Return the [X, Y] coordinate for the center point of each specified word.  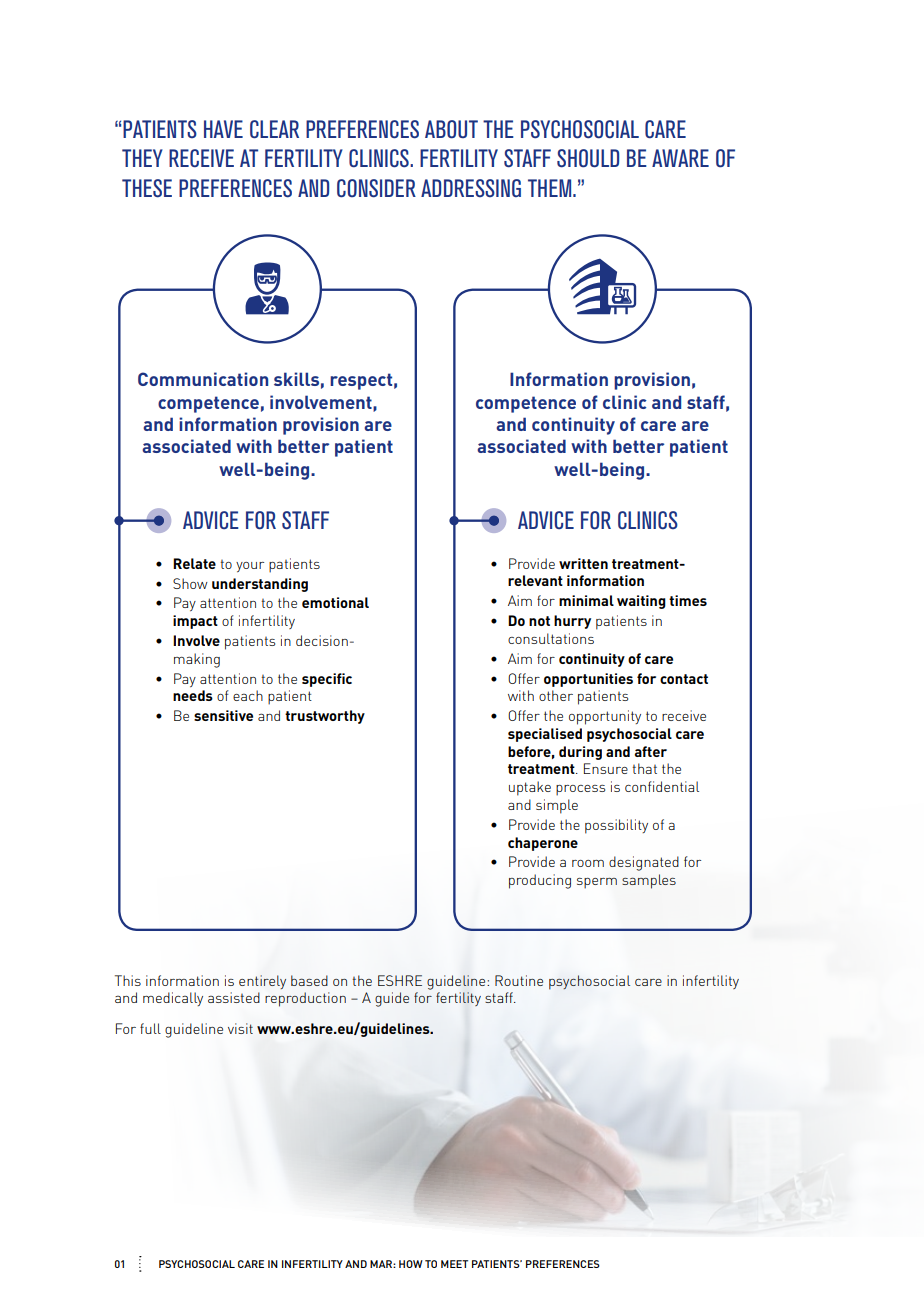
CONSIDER [376, 188]
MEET [454, 1264]
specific [327, 680]
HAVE [223, 129]
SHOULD [588, 158]
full [150, 1028]
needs [193, 695]
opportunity [605, 717]
